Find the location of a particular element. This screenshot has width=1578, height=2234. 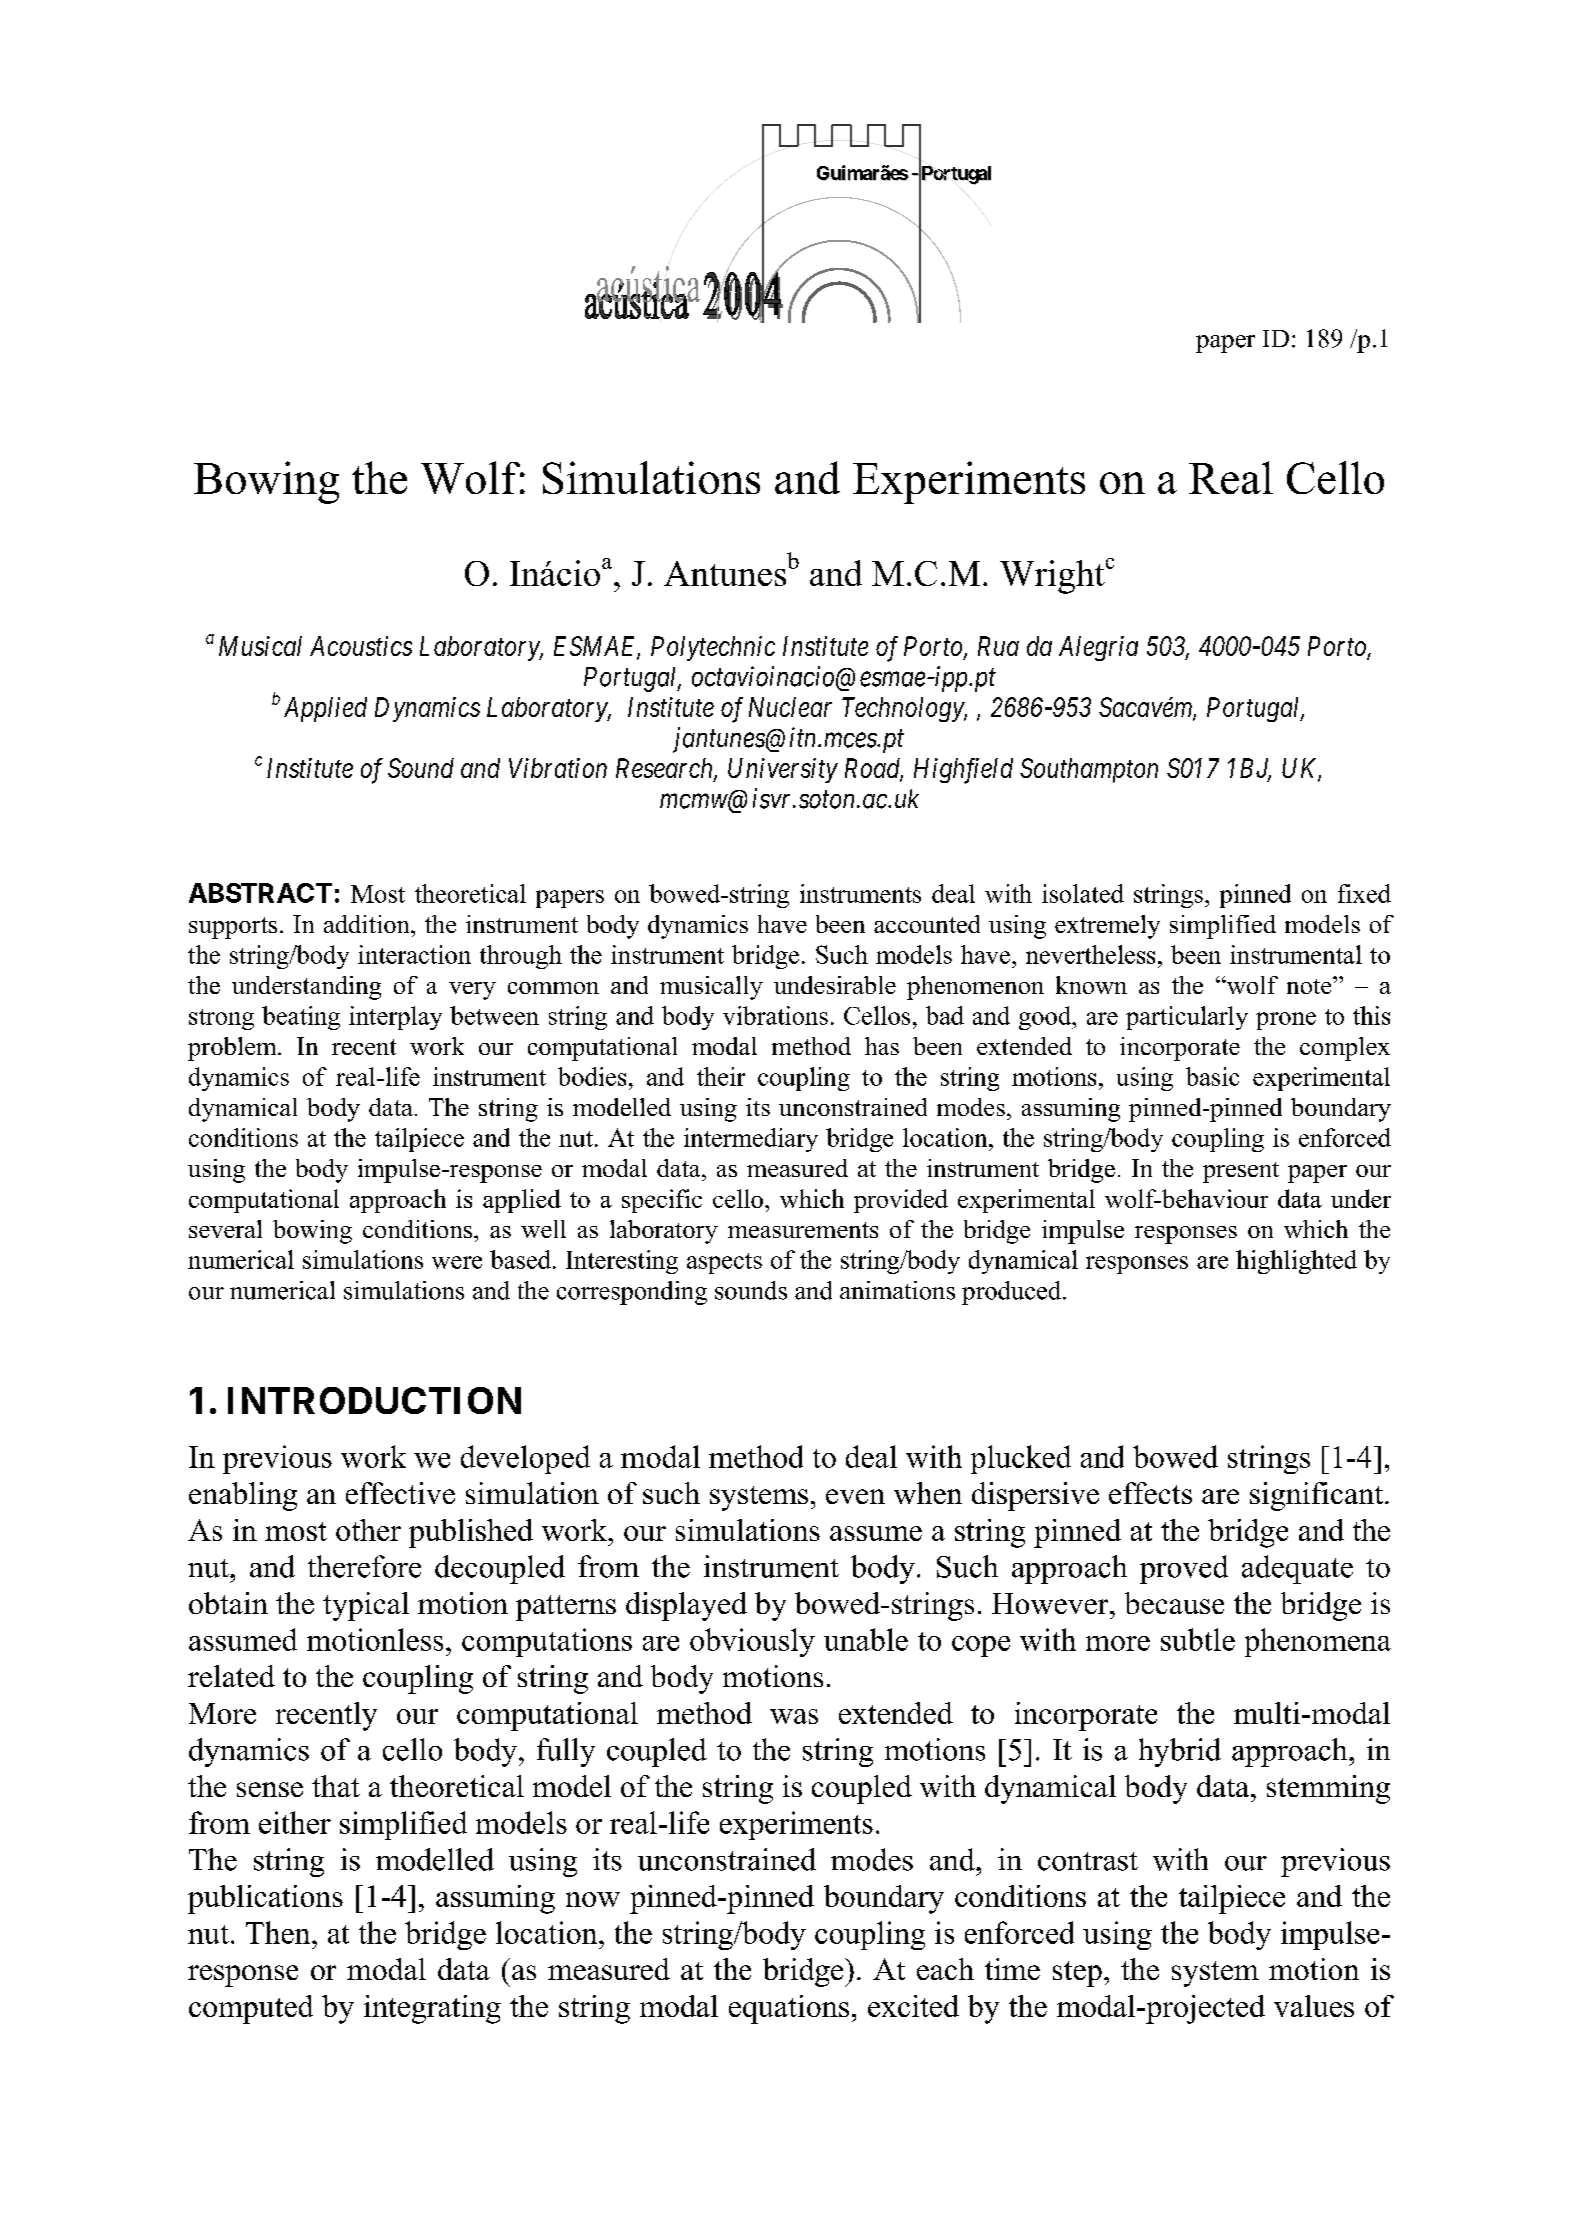

highlighted is located at coordinates (1296, 1262).
